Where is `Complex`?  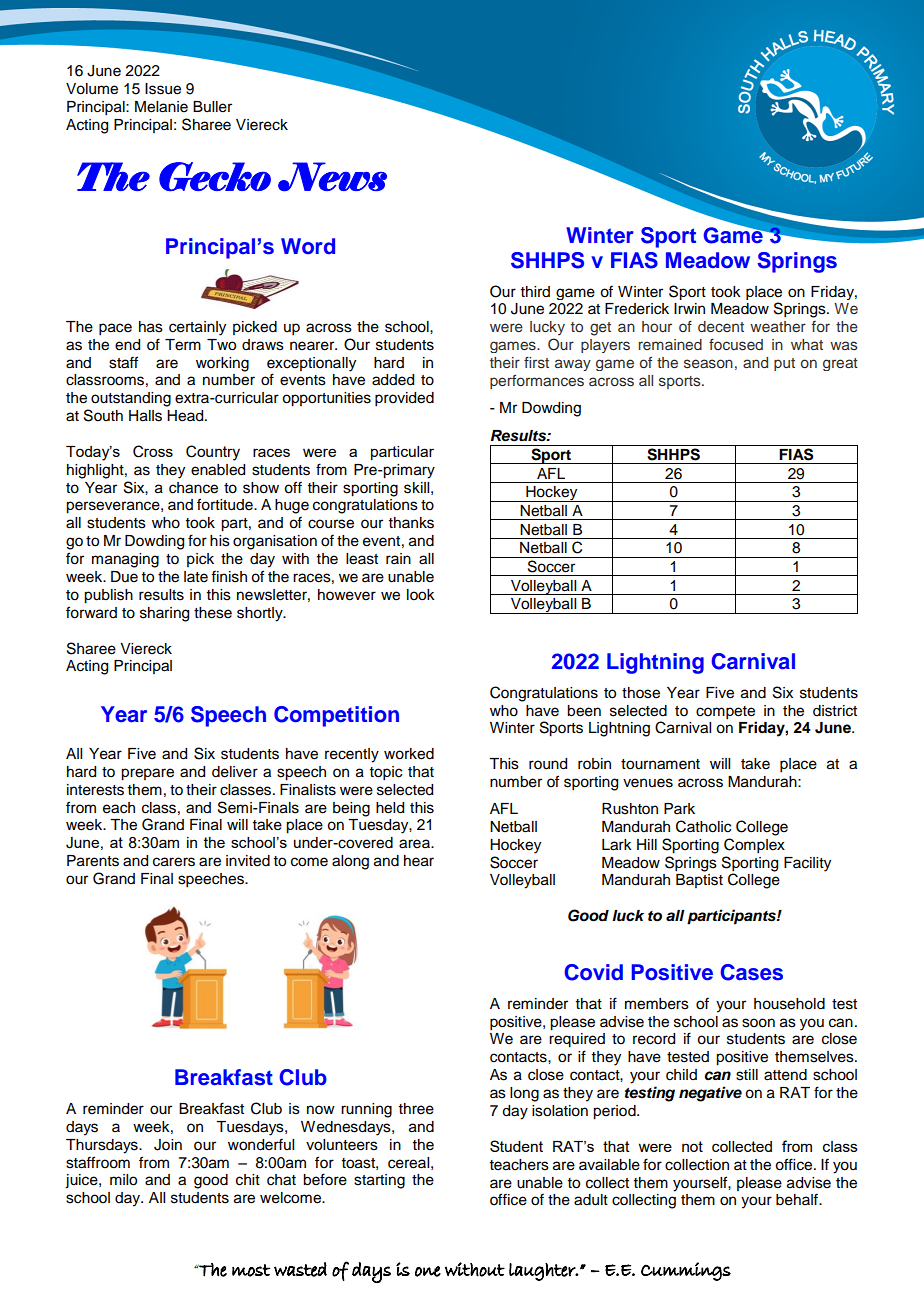 Complex is located at coordinates (754, 846).
